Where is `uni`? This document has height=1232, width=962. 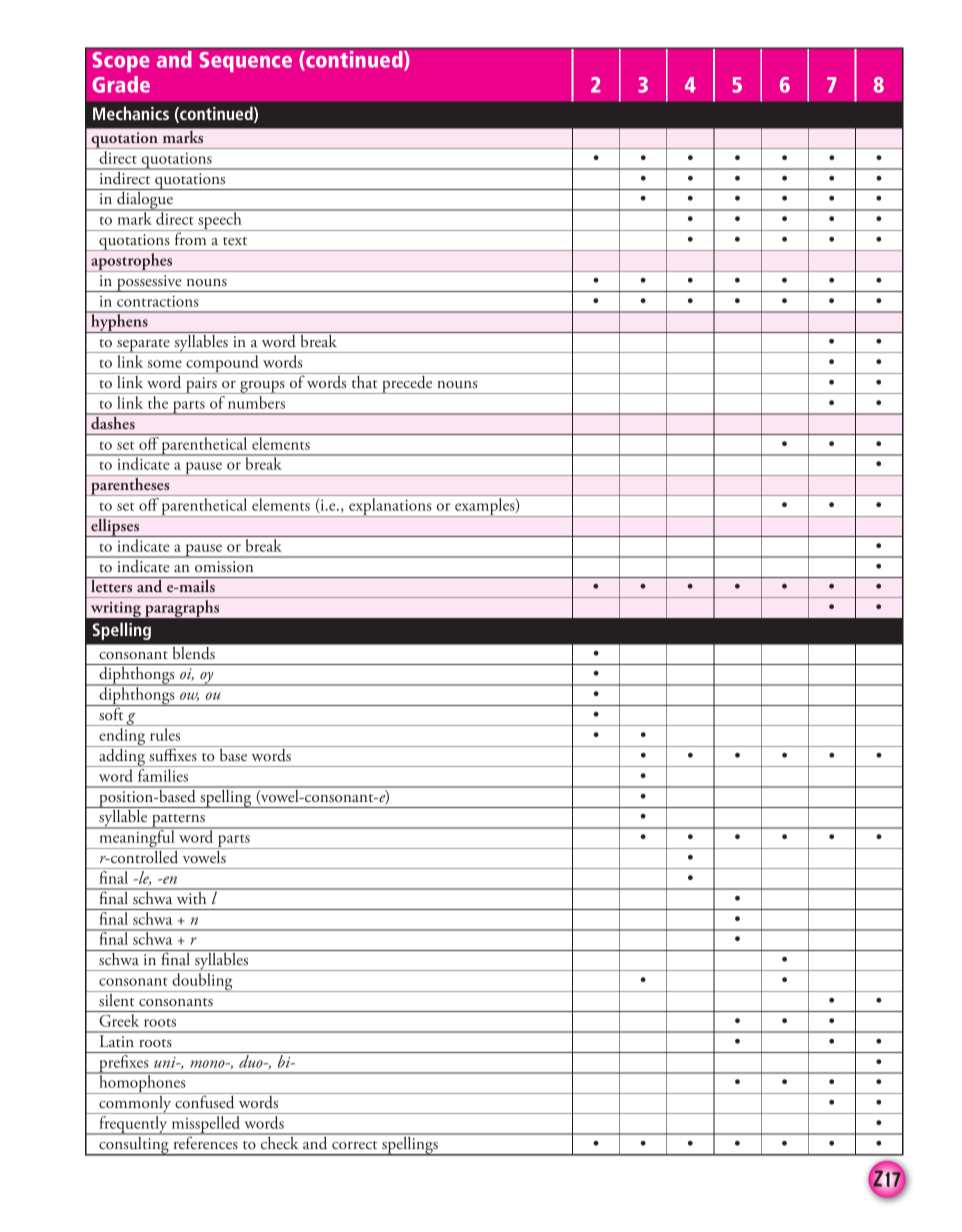
uni is located at coordinates (166, 1062).
